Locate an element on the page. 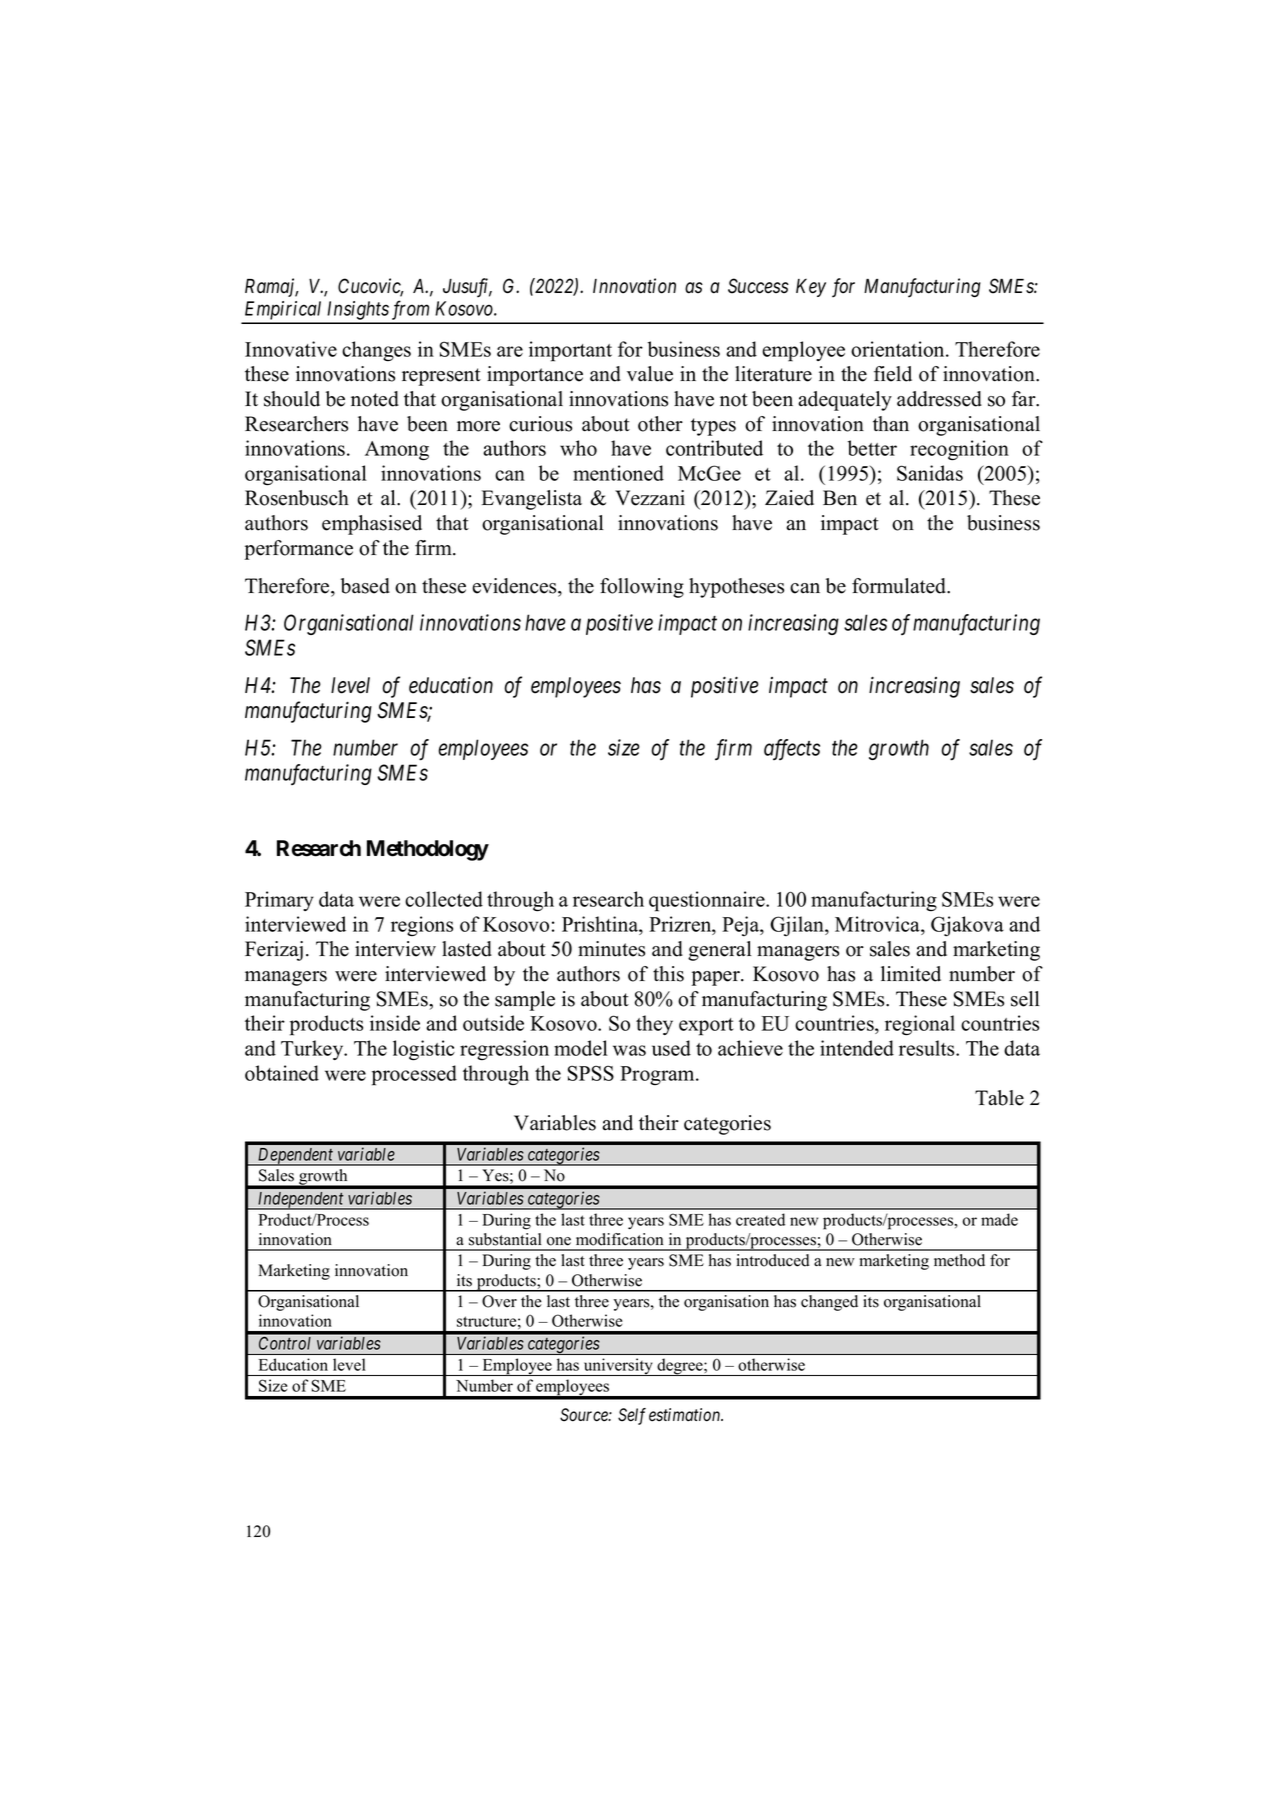  orientation is located at coordinates (899, 349).
